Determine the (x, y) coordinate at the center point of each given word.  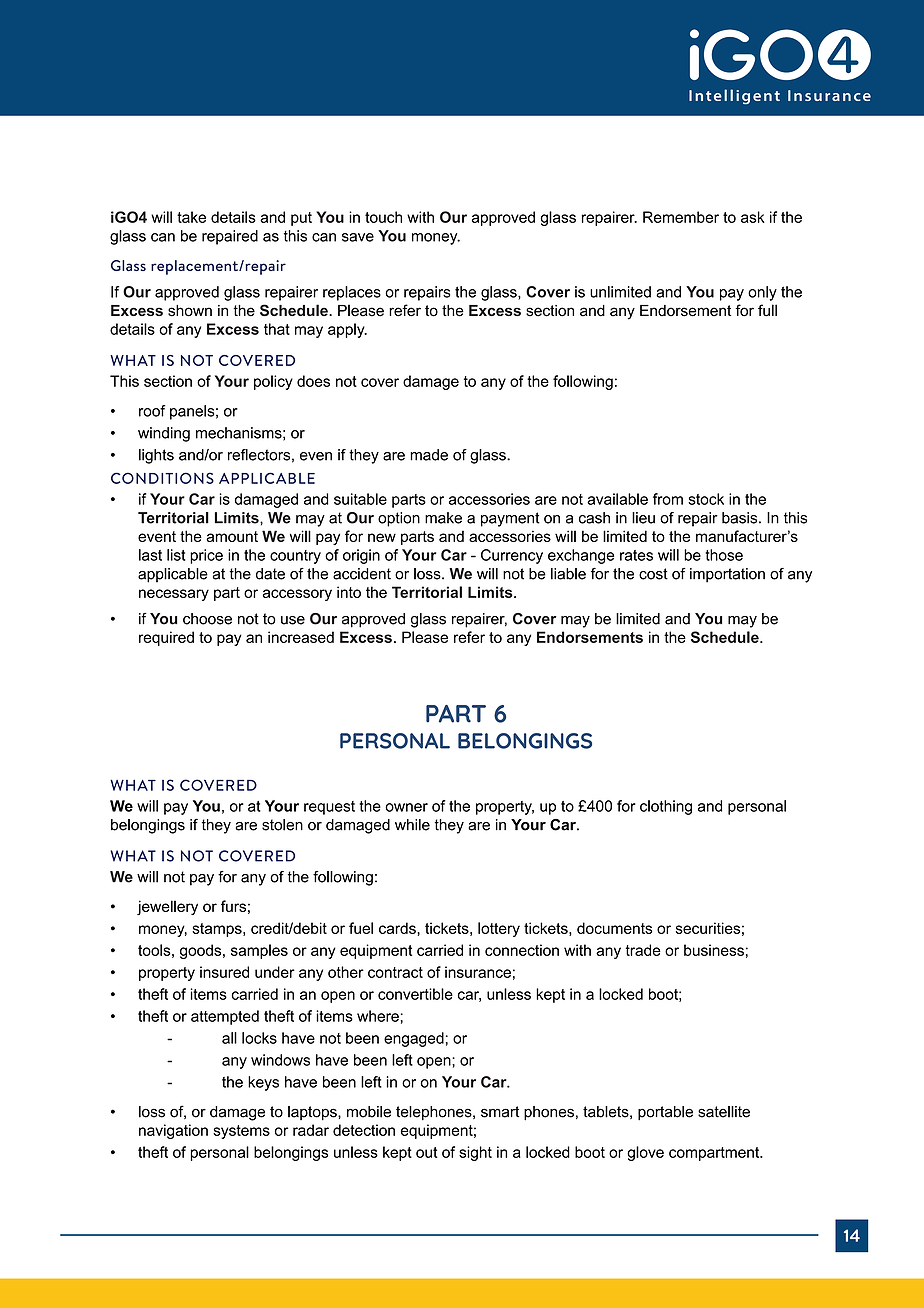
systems (241, 1132)
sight (475, 1153)
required (166, 638)
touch (383, 217)
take (191, 217)
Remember (681, 217)
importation (727, 575)
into (349, 592)
